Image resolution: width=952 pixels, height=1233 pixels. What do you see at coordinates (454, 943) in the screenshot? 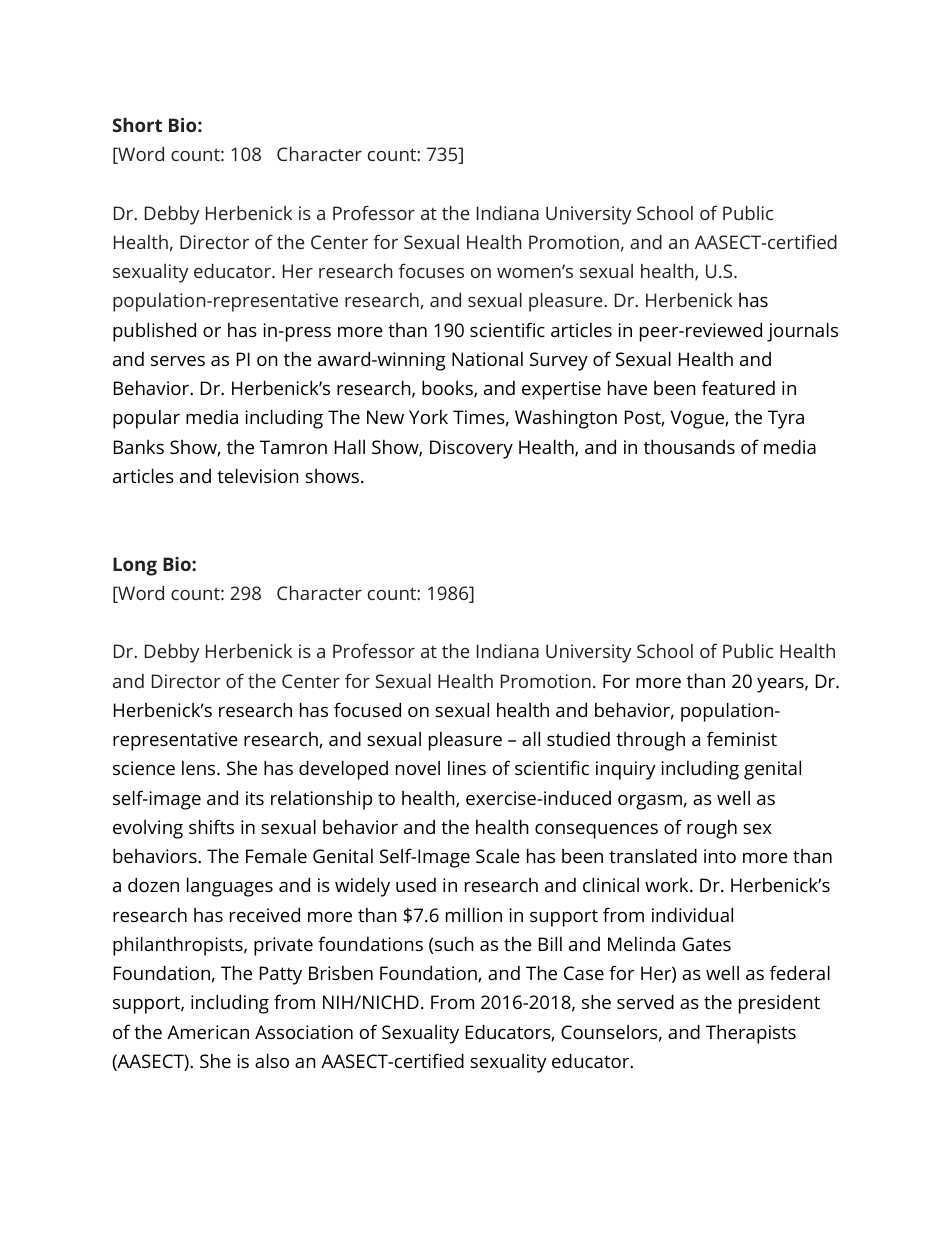
I see `such` at bounding box center [454, 943].
